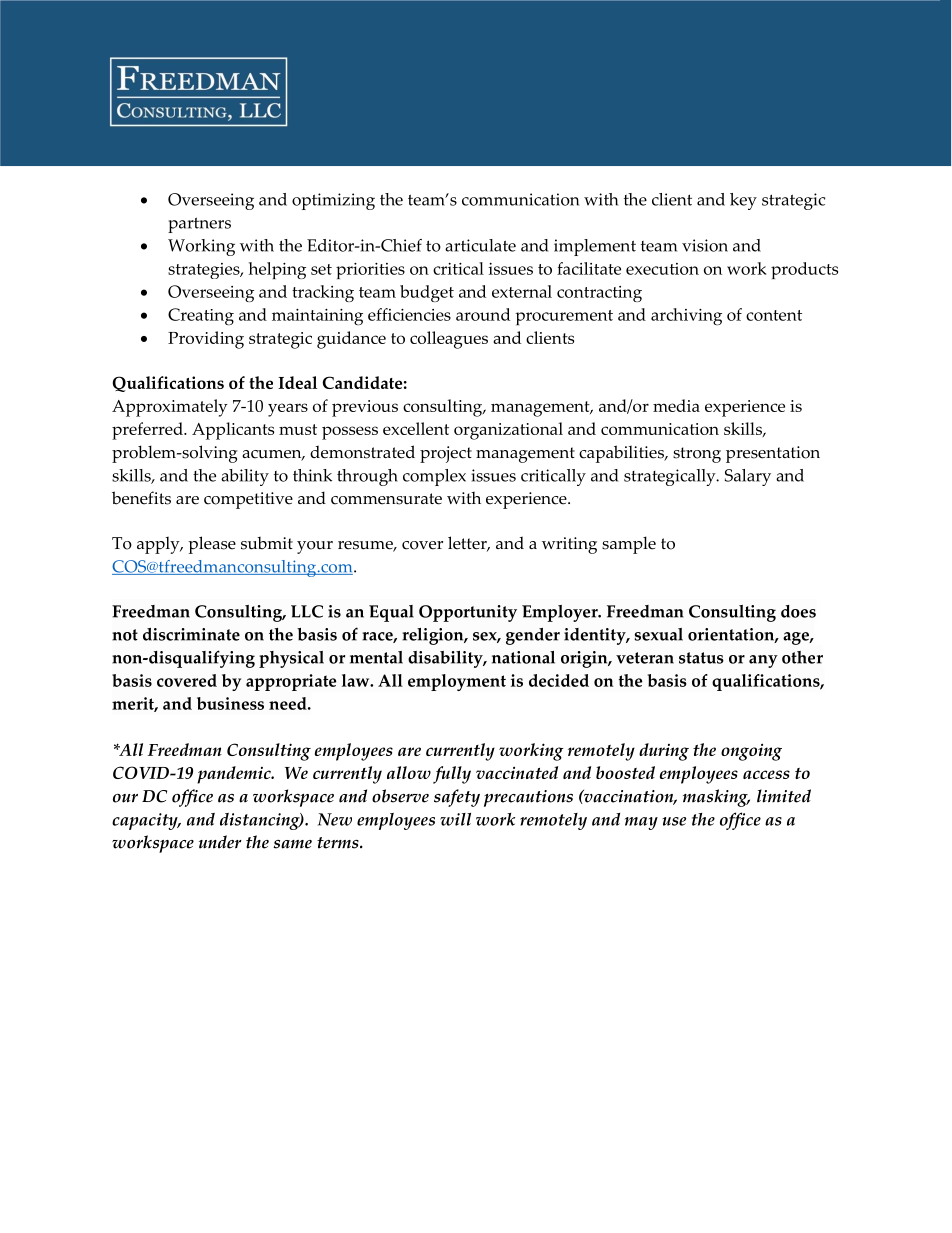 Image resolution: width=952 pixels, height=1233 pixels. Describe the element at coordinates (386, 499) in the image. I see `commensurate` at that location.
